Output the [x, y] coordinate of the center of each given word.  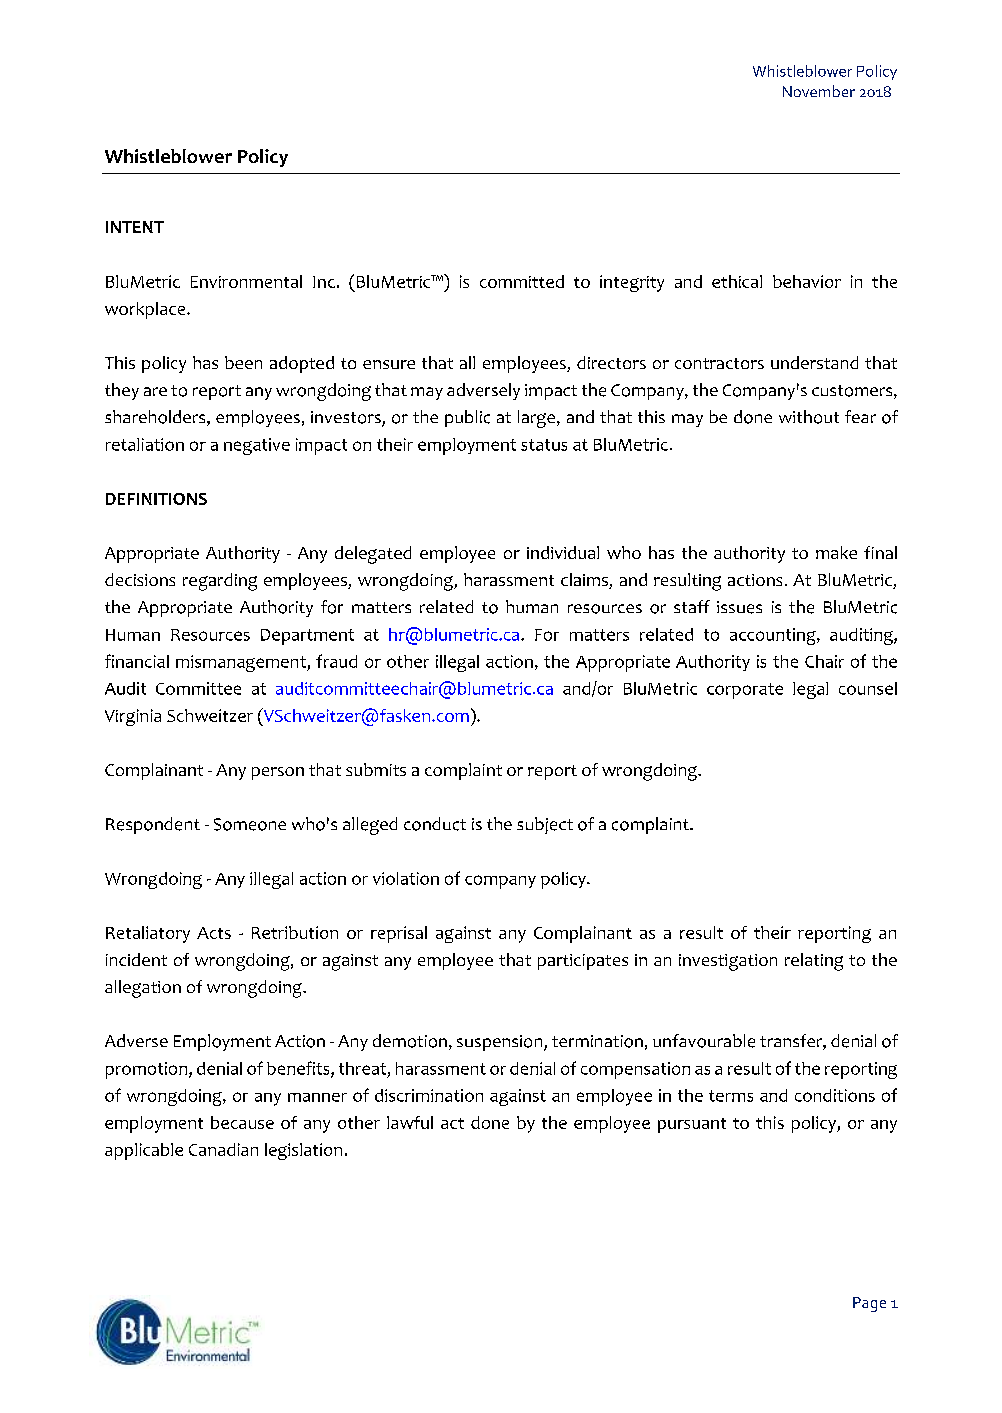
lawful [410, 1122]
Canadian [223, 1149]
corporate [745, 691]
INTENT [135, 227]
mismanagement [242, 663]
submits [376, 769]
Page [869, 1304]
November [819, 91]
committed [522, 281]
